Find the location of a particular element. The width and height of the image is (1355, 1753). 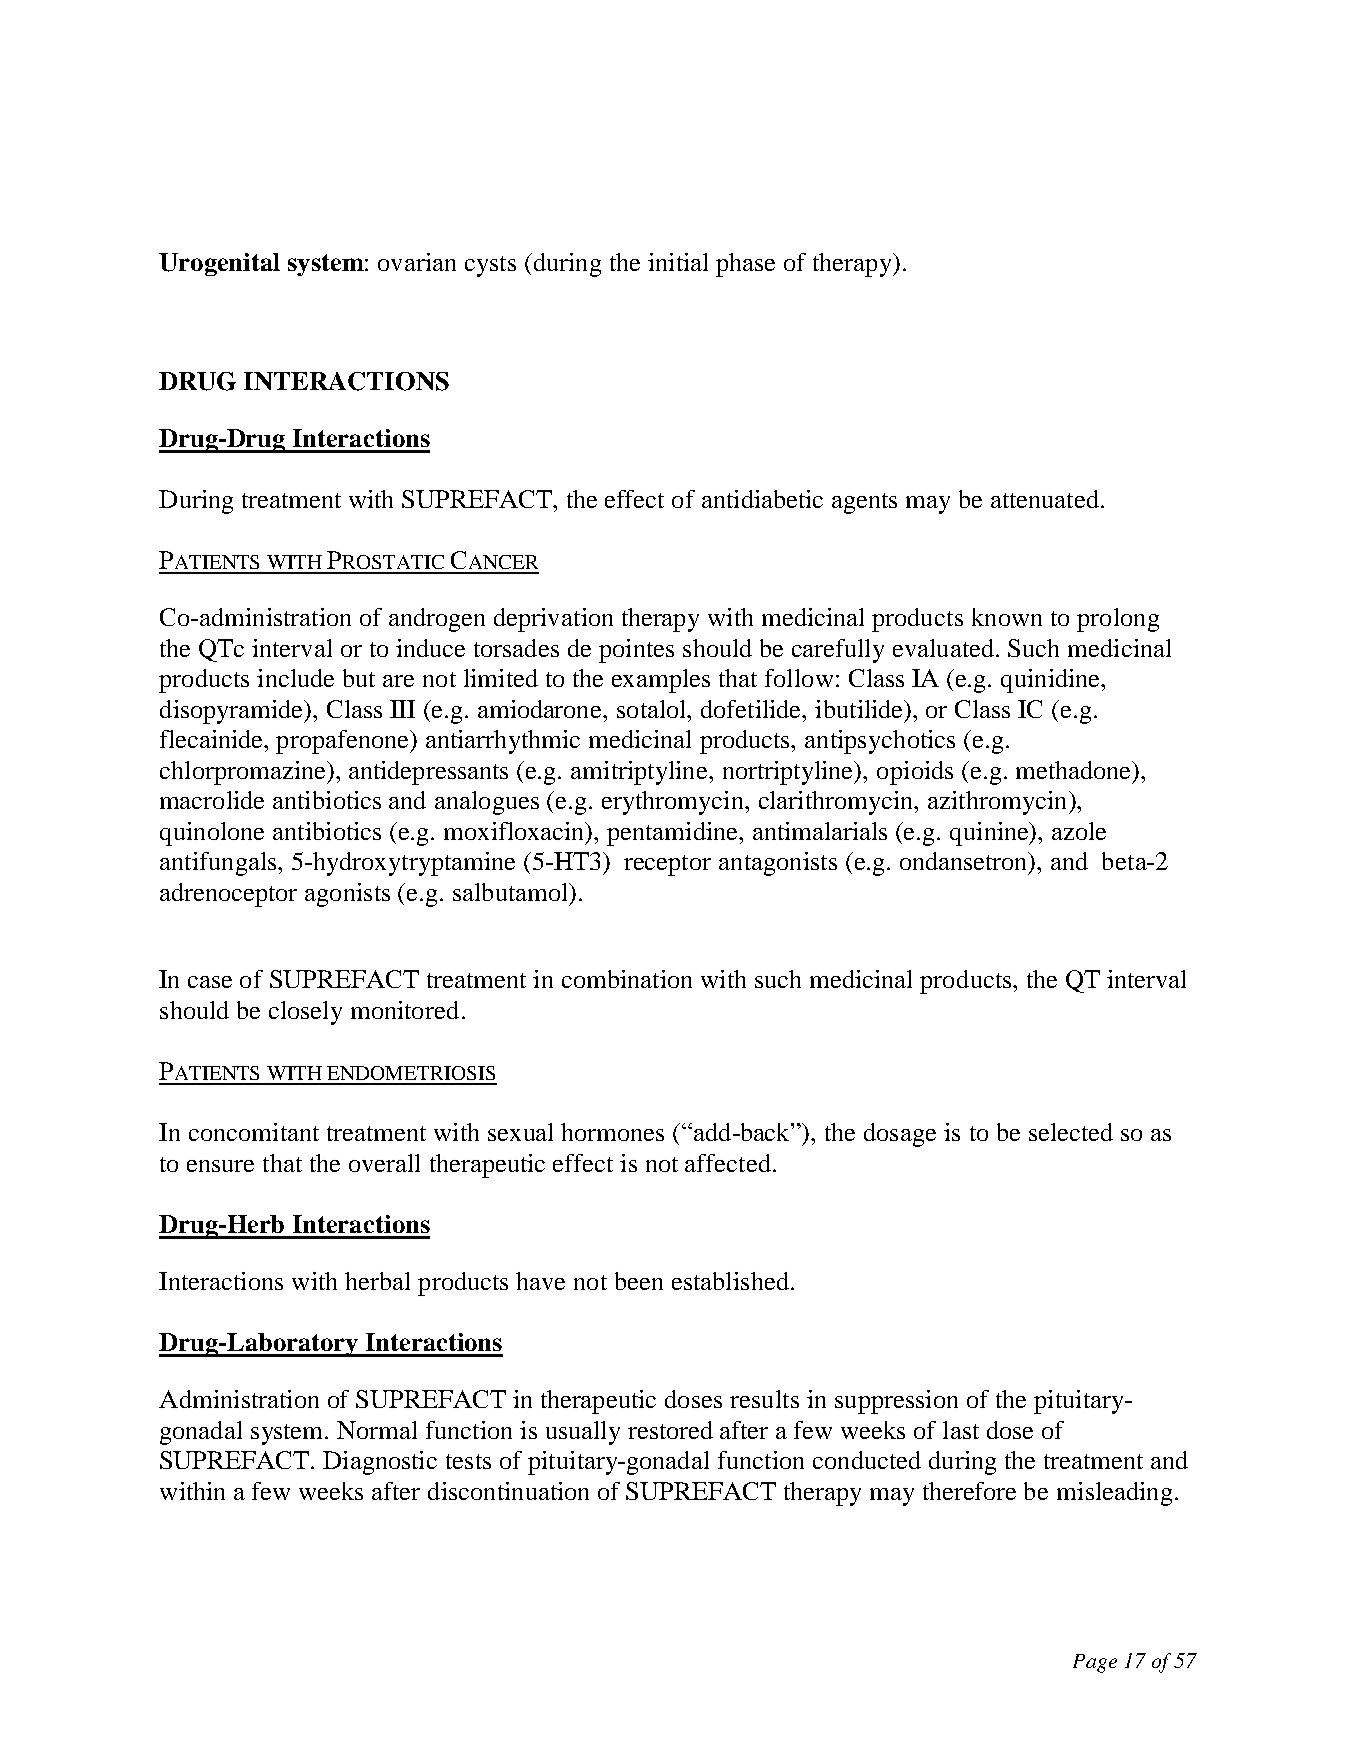

initial is located at coordinates (678, 262).
